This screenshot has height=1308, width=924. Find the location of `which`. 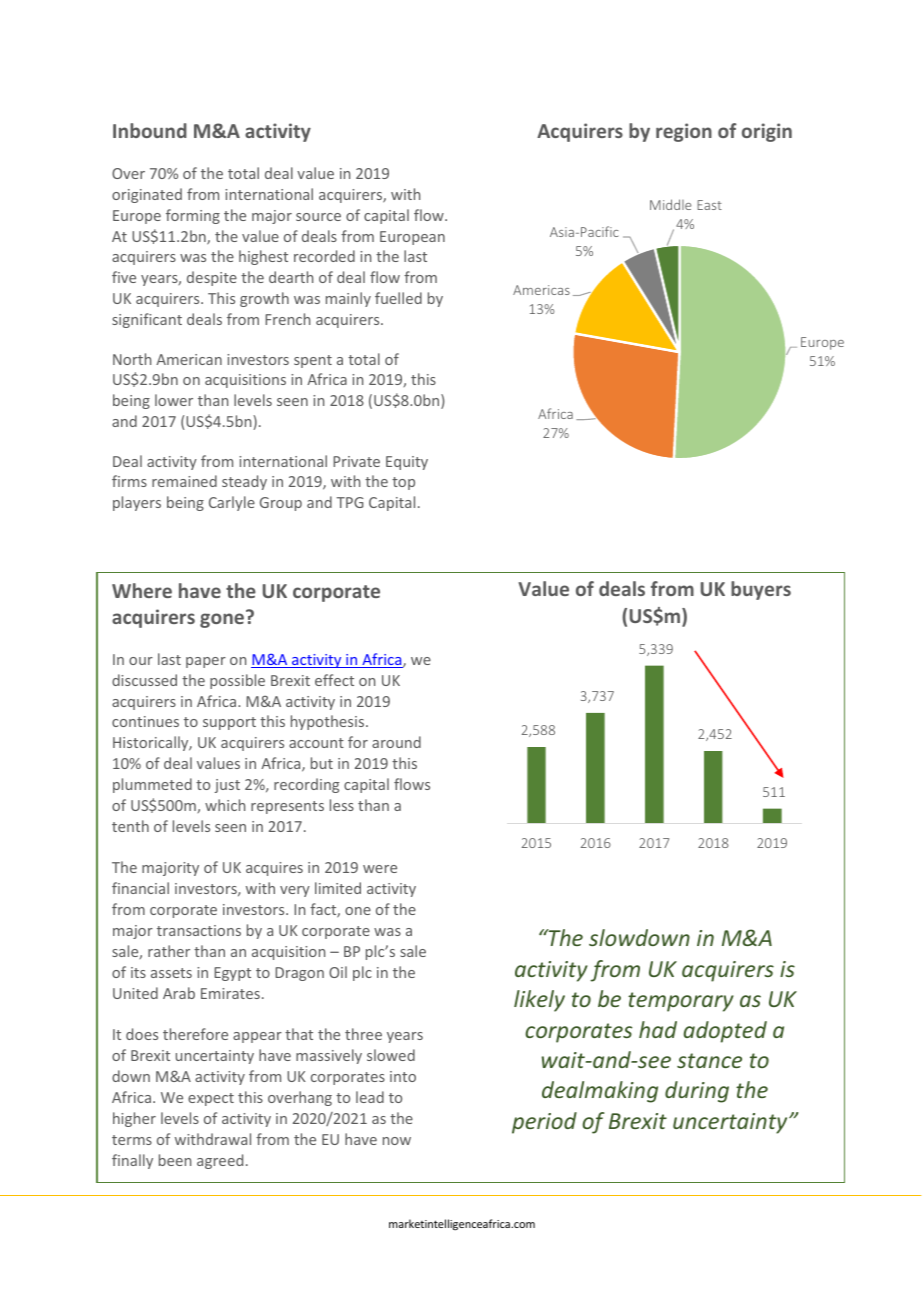

which is located at coordinates (225, 805).
